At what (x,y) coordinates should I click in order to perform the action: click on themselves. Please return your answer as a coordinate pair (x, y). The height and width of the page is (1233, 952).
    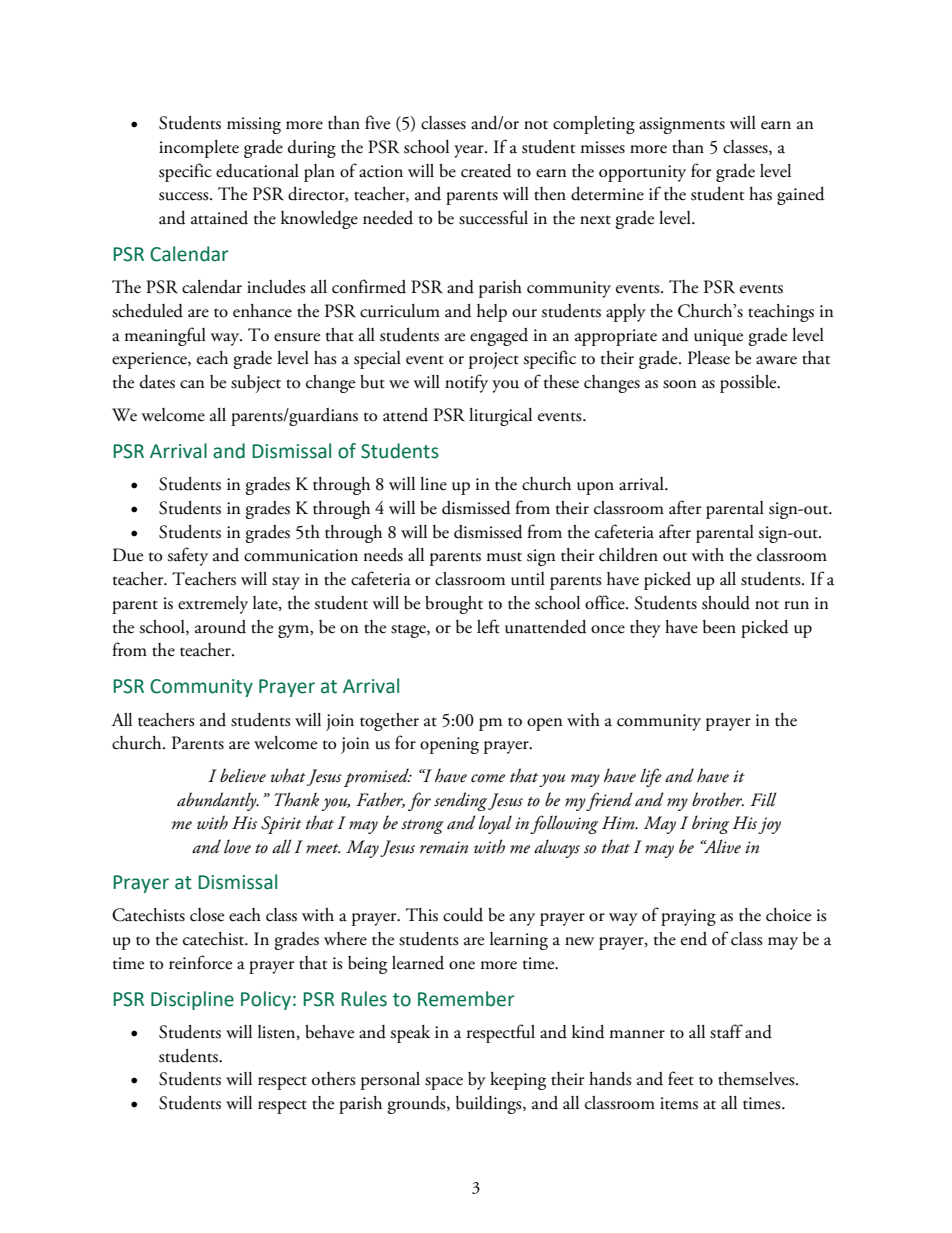
    Looking at the image, I should click on (757, 1079).
